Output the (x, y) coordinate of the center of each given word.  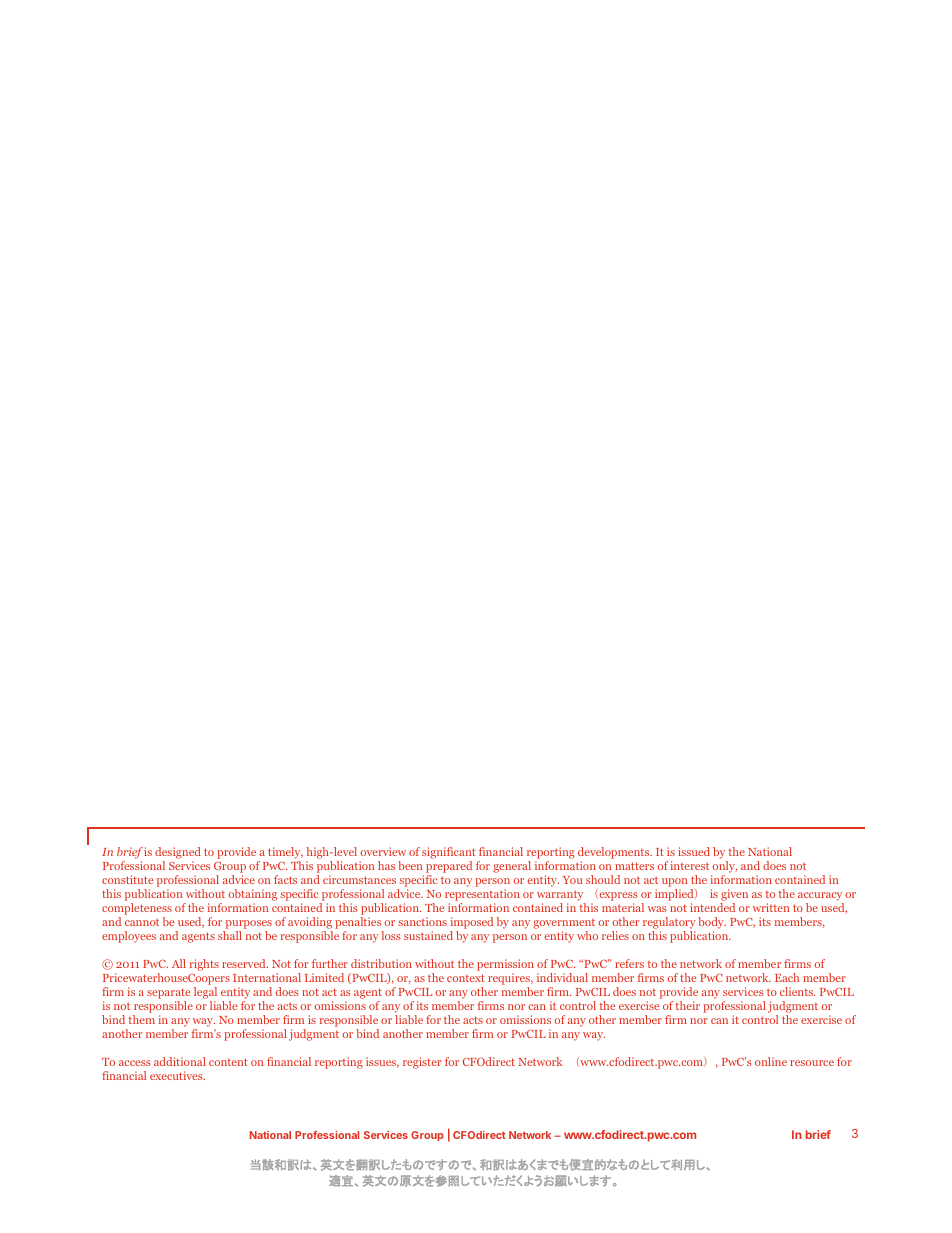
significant (449, 853)
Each (787, 977)
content (228, 1062)
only (725, 867)
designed (178, 853)
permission (505, 965)
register (422, 1063)
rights (204, 965)
